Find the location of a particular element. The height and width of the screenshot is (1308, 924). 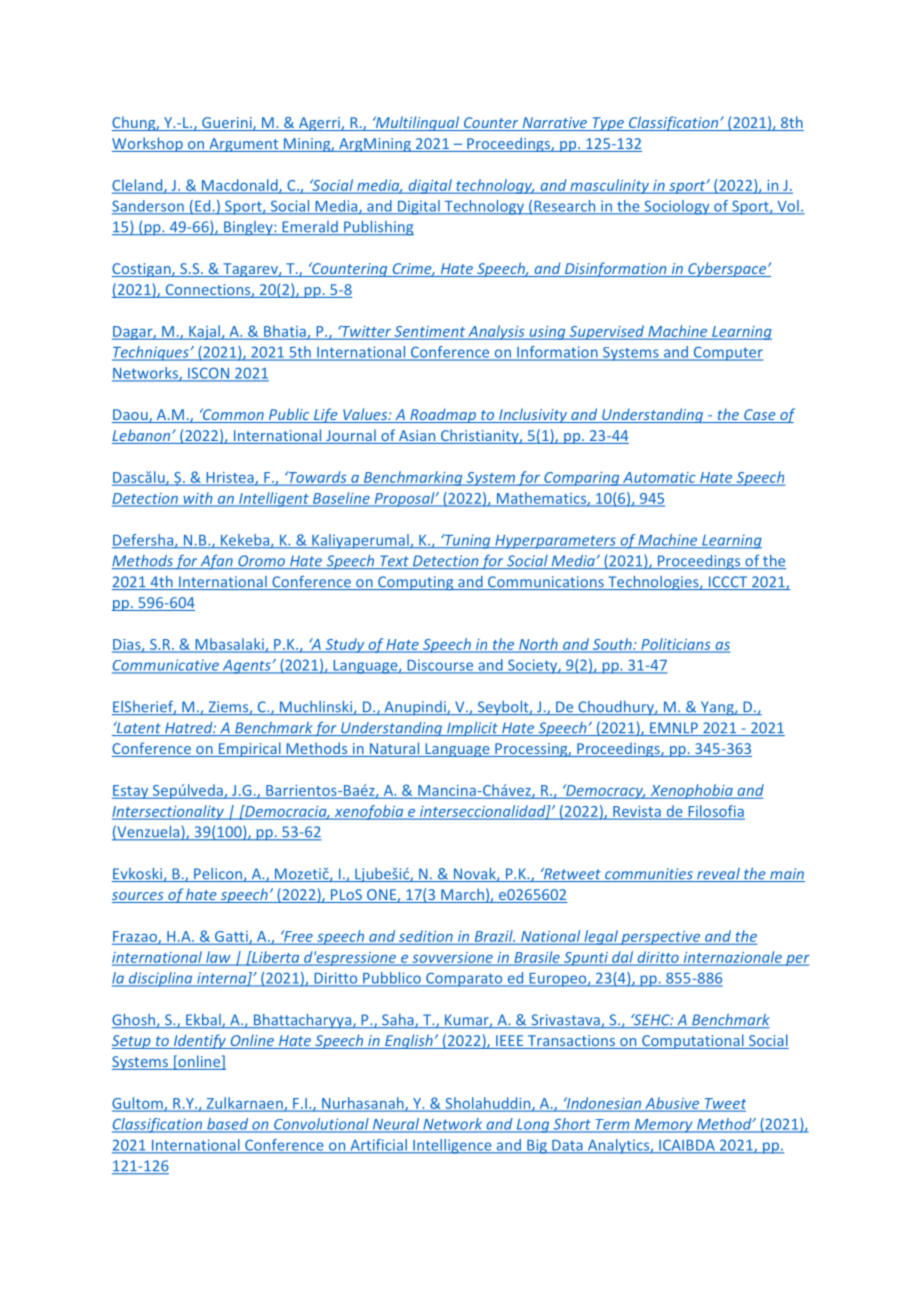

Communicative is located at coordinates (166, 666).
